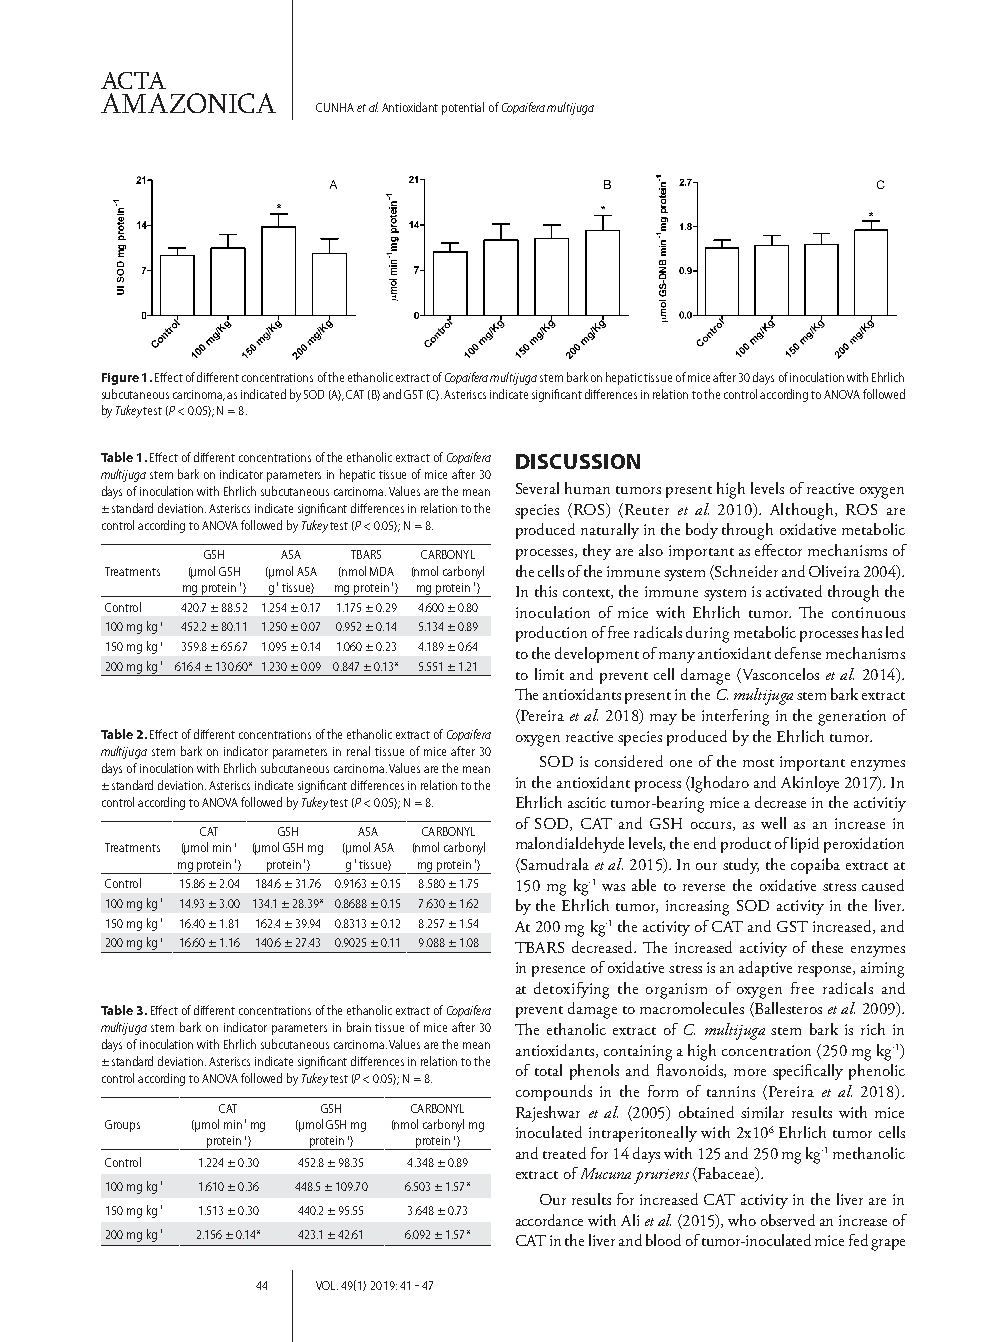  What do you see at coordinates (803, 511) in the screenshot?
I see `Although` at bounding box center [803, 511].
